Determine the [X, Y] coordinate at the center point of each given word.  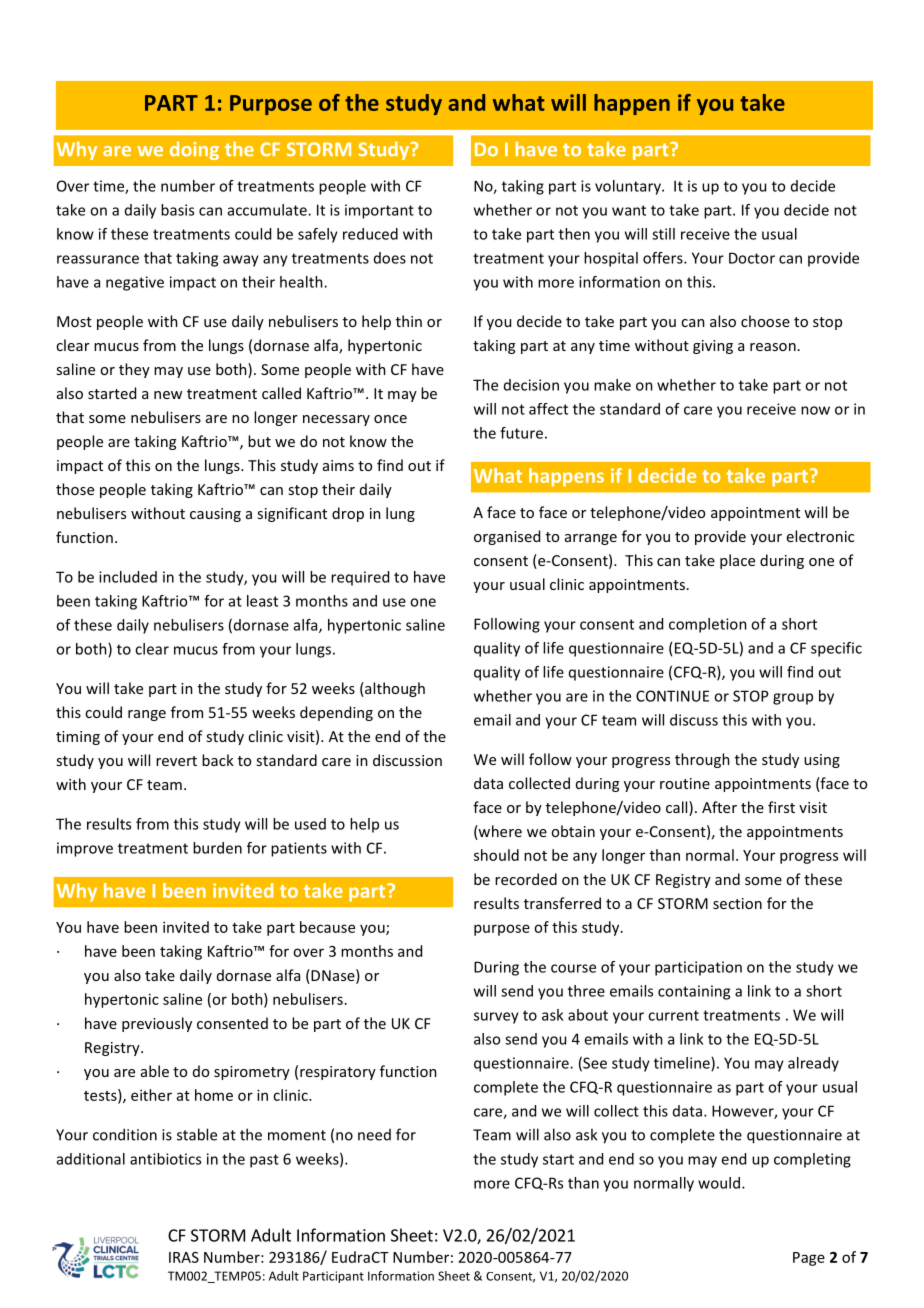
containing [694, 992]
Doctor [752, 258]
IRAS [184, 1257]
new [168, 395]
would [719, 1183]
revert [176, 761]
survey [496, 1018]
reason [773, 347]
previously [157, 1024]
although [394, 689]
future [521, 433]
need [374, 1135]
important [379, 211]
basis [177, 210]
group [793, 699]
